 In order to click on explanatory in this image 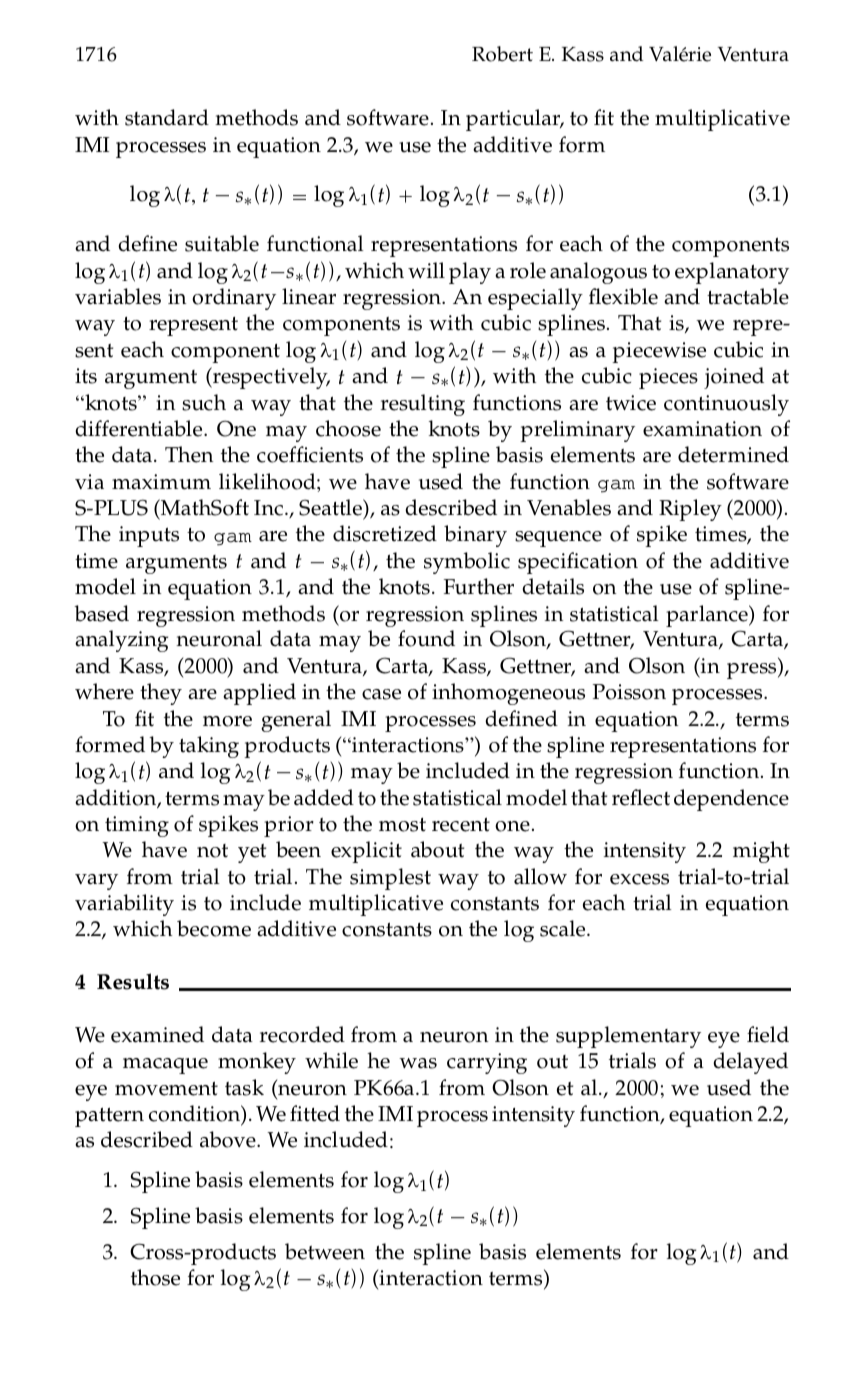, I will do `click(732, 273)`.
